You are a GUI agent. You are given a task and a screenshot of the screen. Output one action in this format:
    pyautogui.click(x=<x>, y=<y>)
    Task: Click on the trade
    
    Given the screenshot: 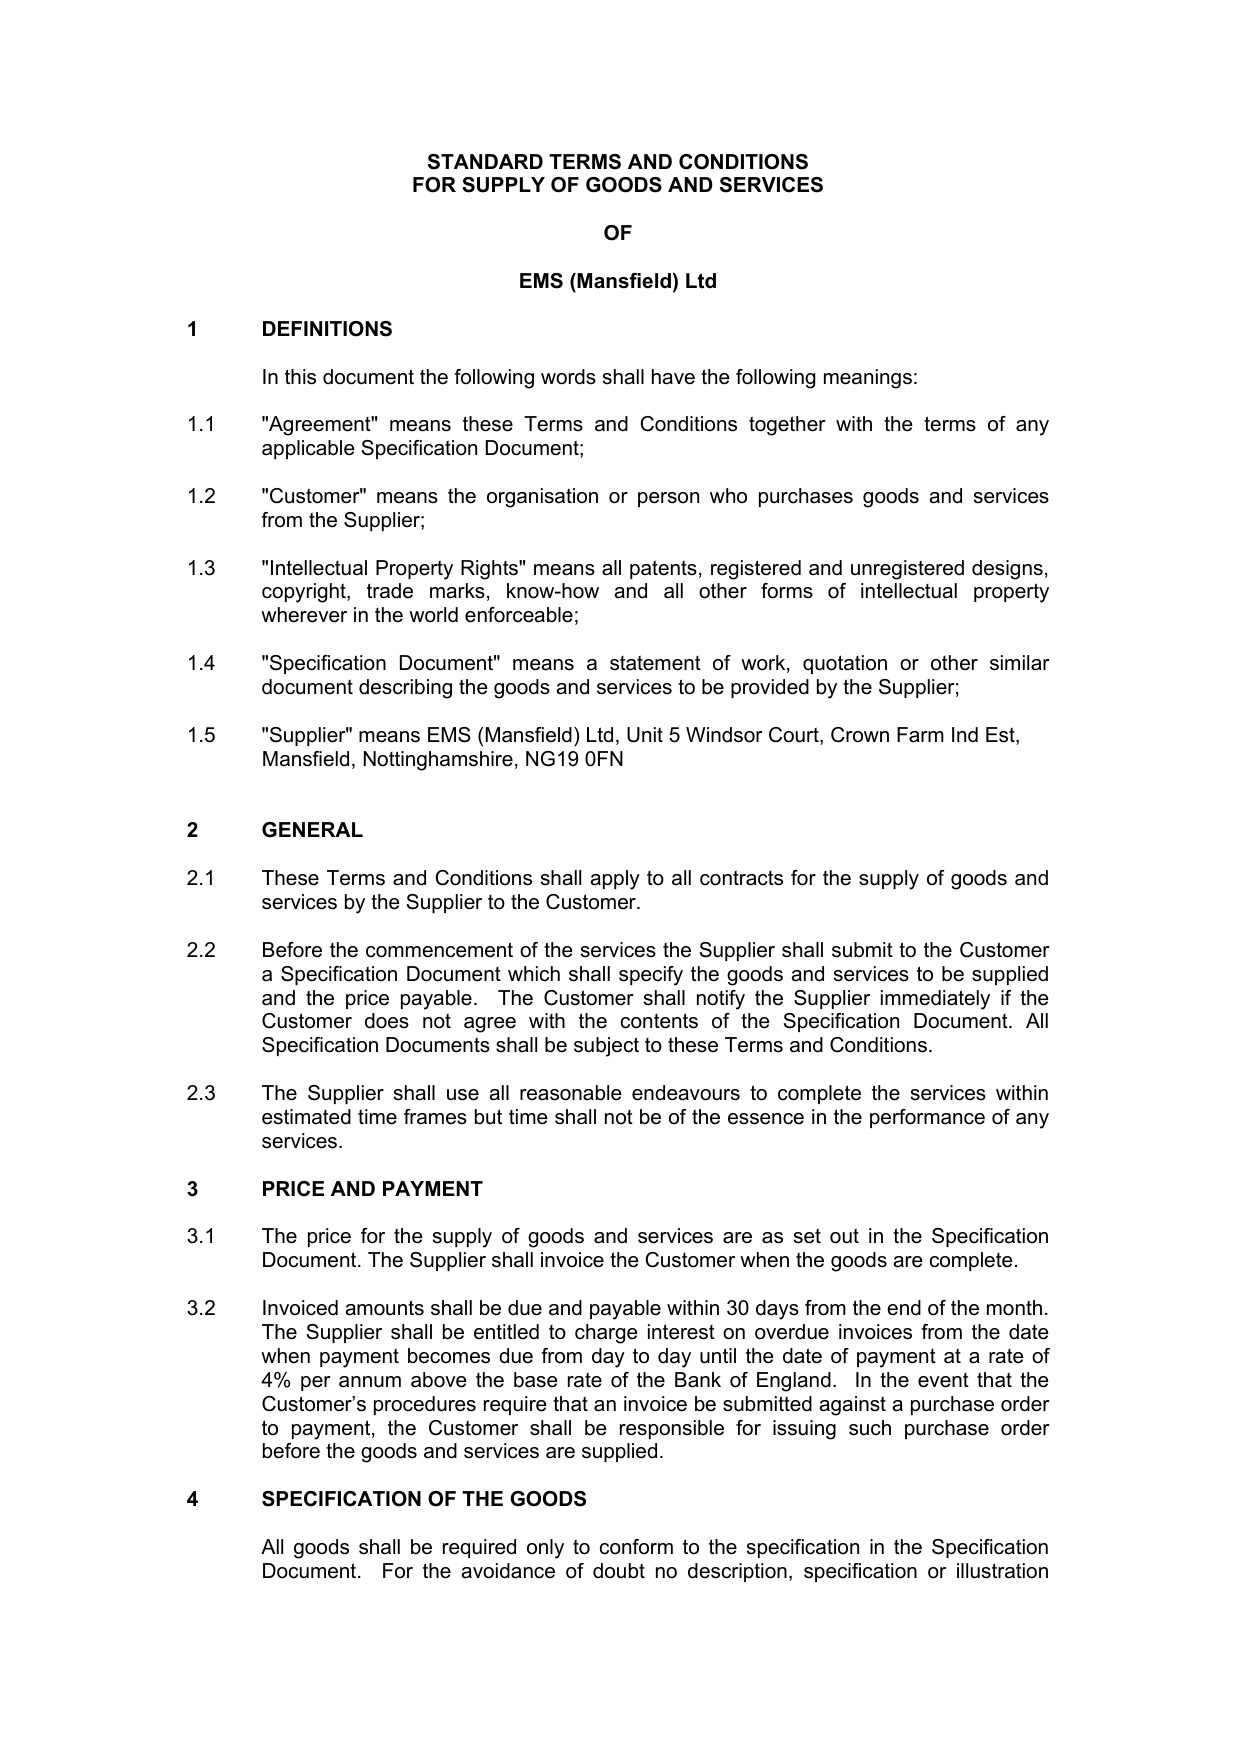 What is the action you would take?
    pyautogui.click(x=390, y=591)
